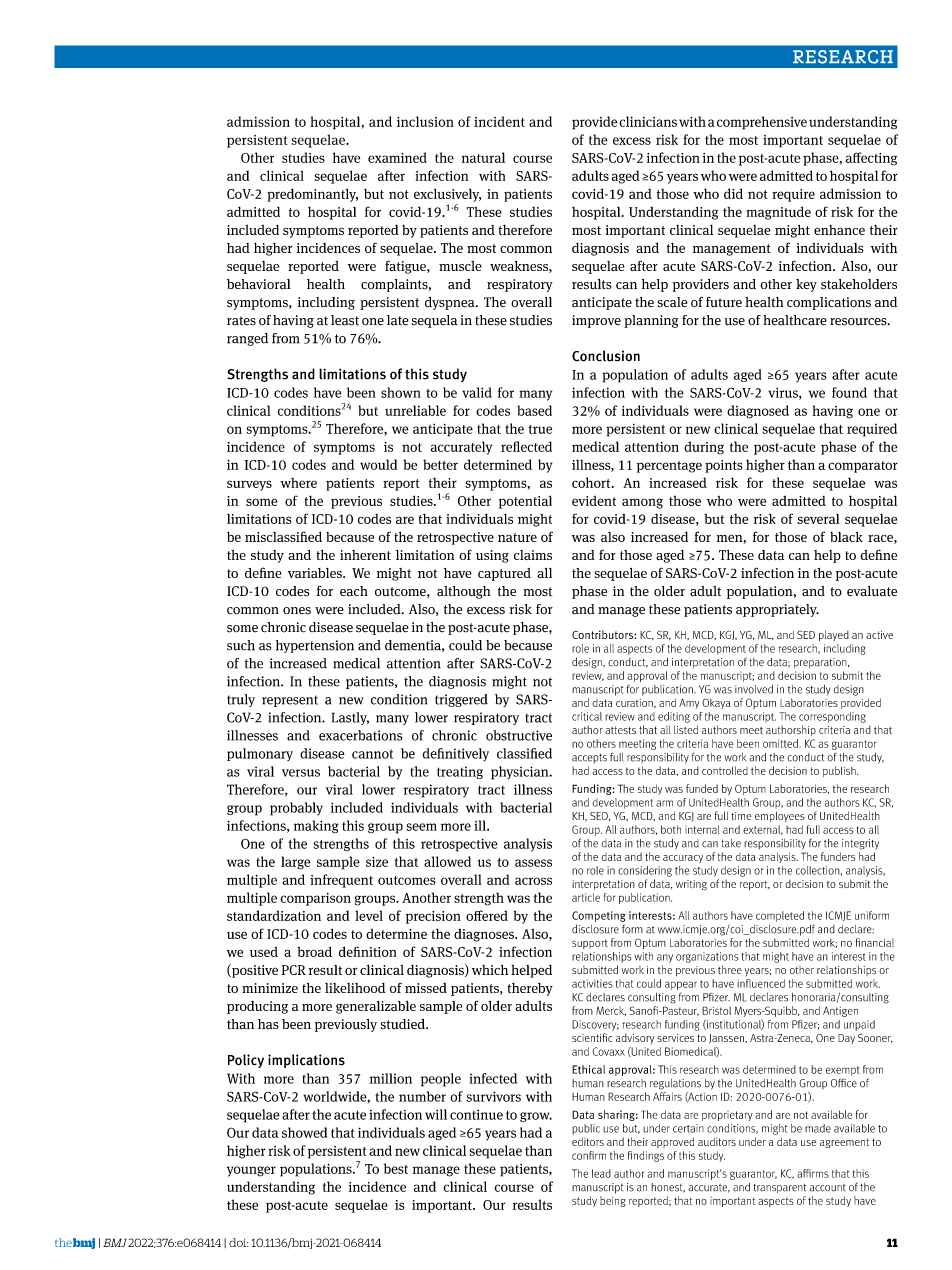 The image size is (952, 1270). Describe the element at coordinates (533, 555) in the screenshot. I see `claims` at that location.
